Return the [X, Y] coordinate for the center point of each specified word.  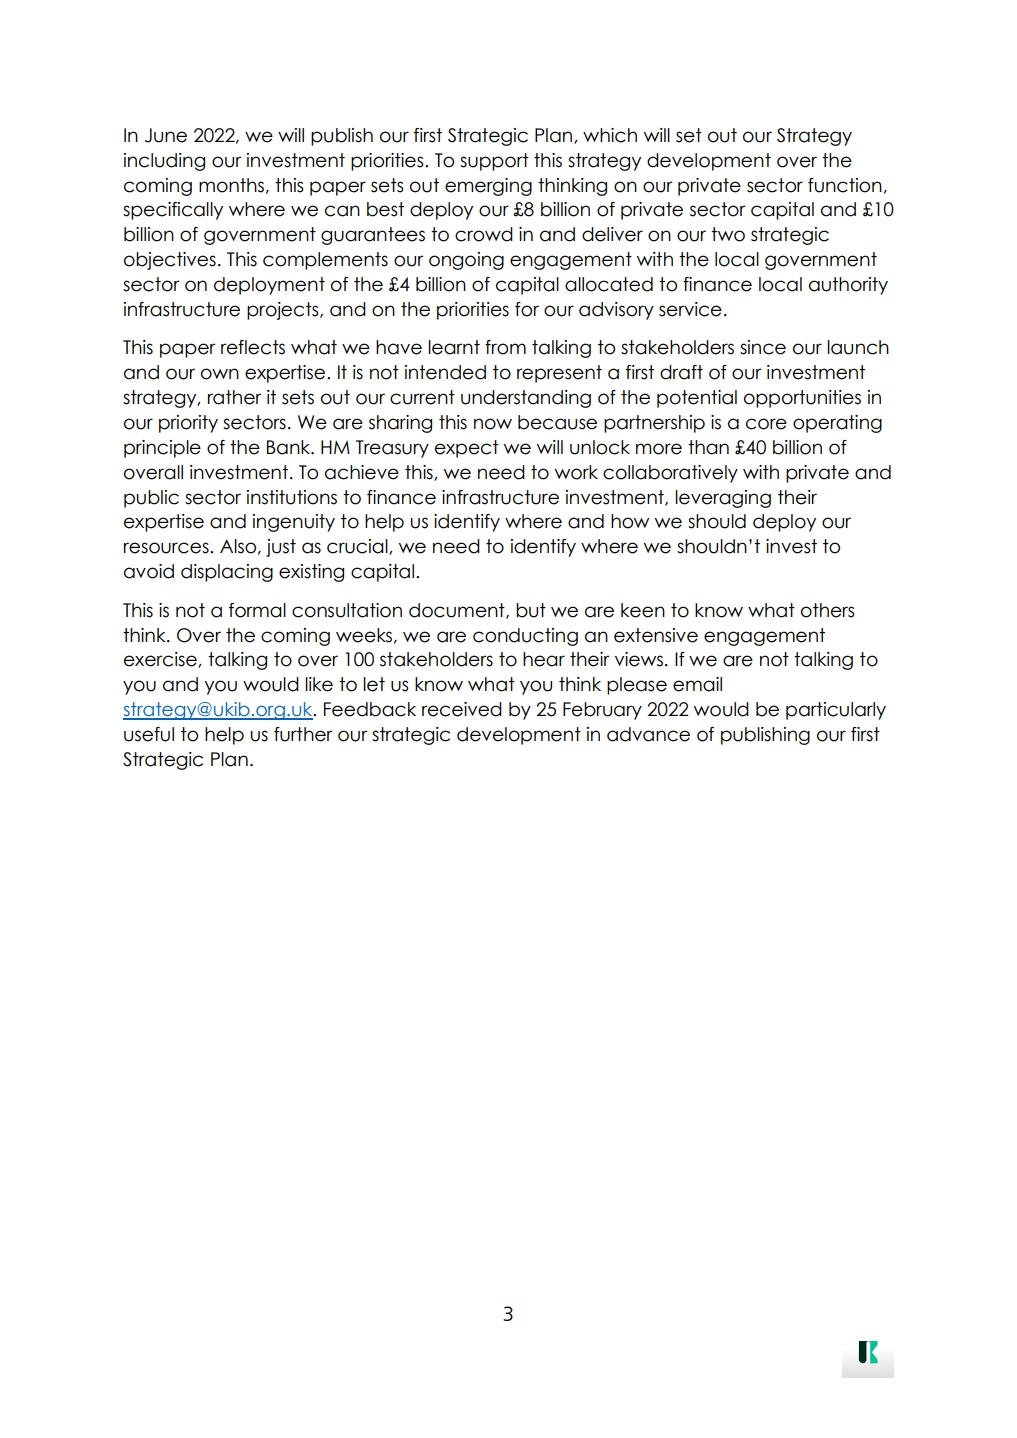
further [303, 734]
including [164, 162]
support [494, 162]
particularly [836, 711]
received [462, 709]
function [845, 185]
